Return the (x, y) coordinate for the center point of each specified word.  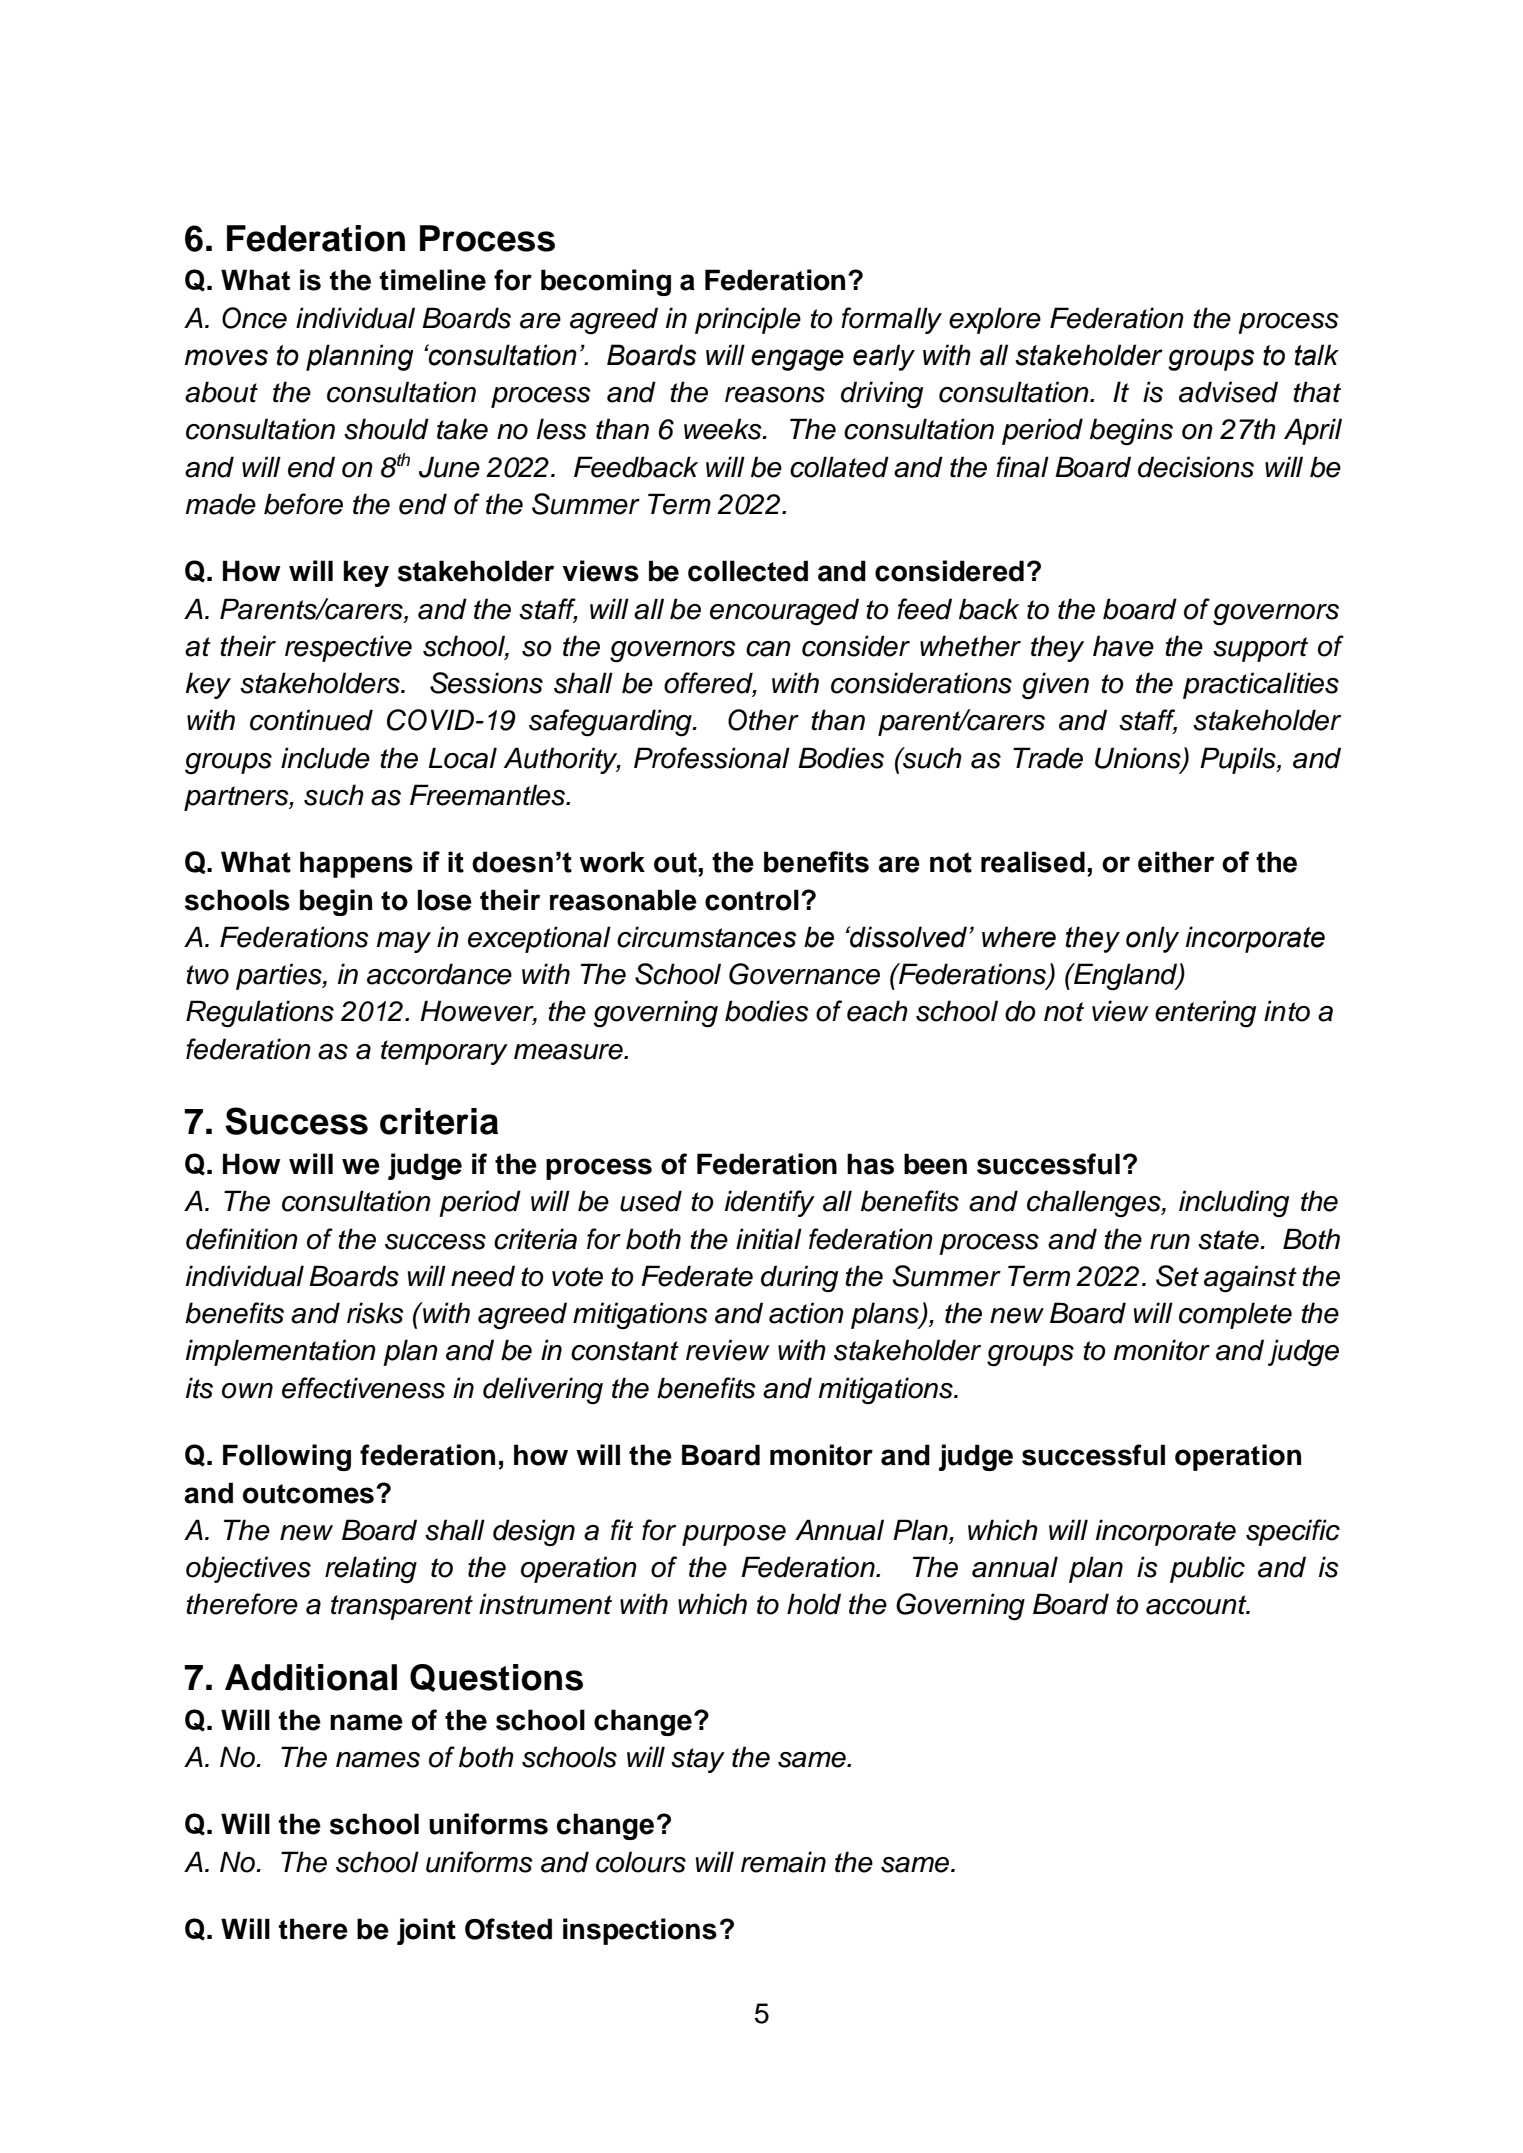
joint (426, 1931)
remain (783, 1862)
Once (254, 318)
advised (1228, 392)
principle (748, 320)
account (1197, 1605)
